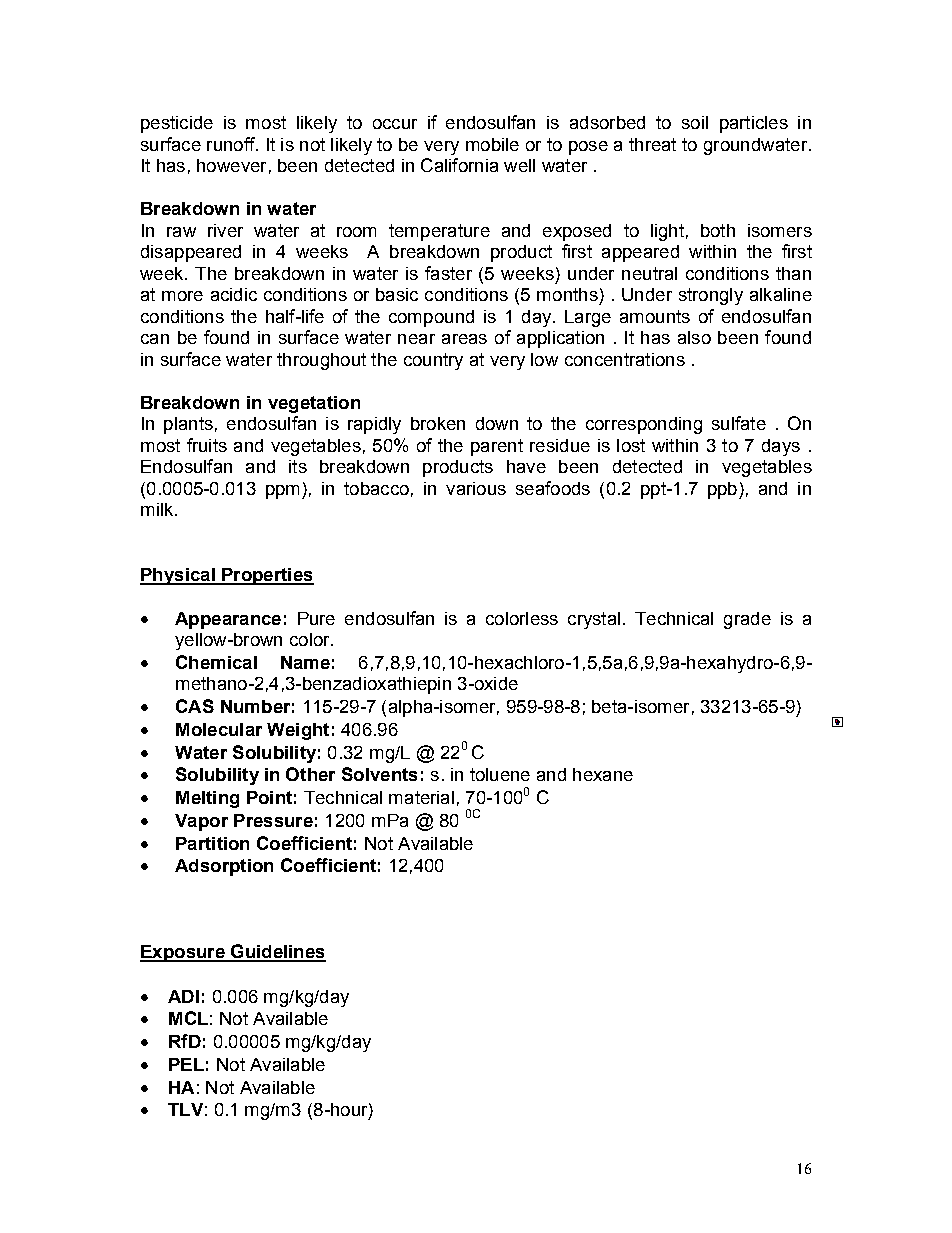 Image resolution: width=952 pixels, height=1233 pixels. Describe the element at coordinates (500, 774) in the document. I see `toluene` at that location.
